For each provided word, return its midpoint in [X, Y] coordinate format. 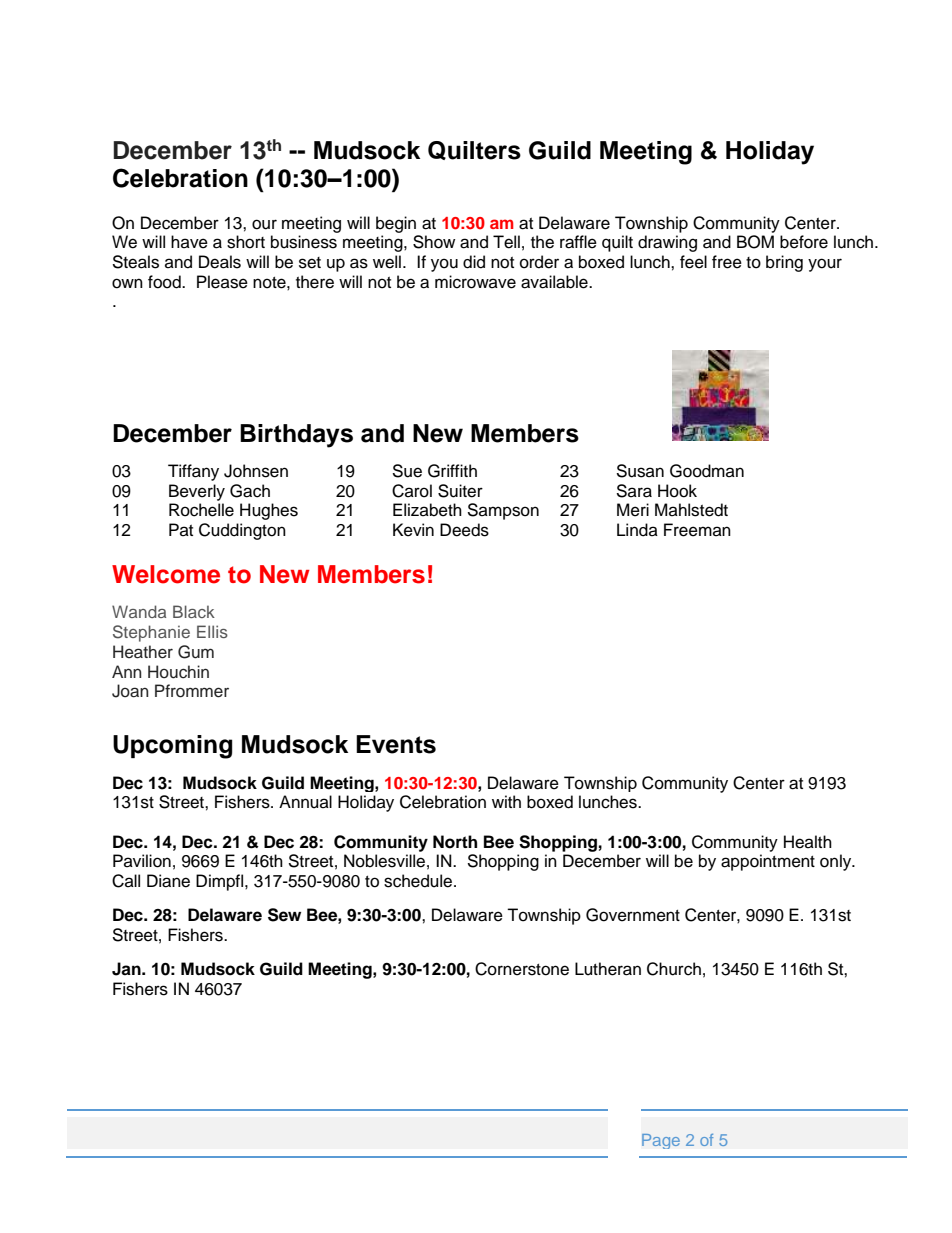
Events [396, 744]
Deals [220, 262]
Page [661, 1141]
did [474, 262]
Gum [196, 652]
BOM [755, 242]
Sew [284, 915]
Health [808, 842]
